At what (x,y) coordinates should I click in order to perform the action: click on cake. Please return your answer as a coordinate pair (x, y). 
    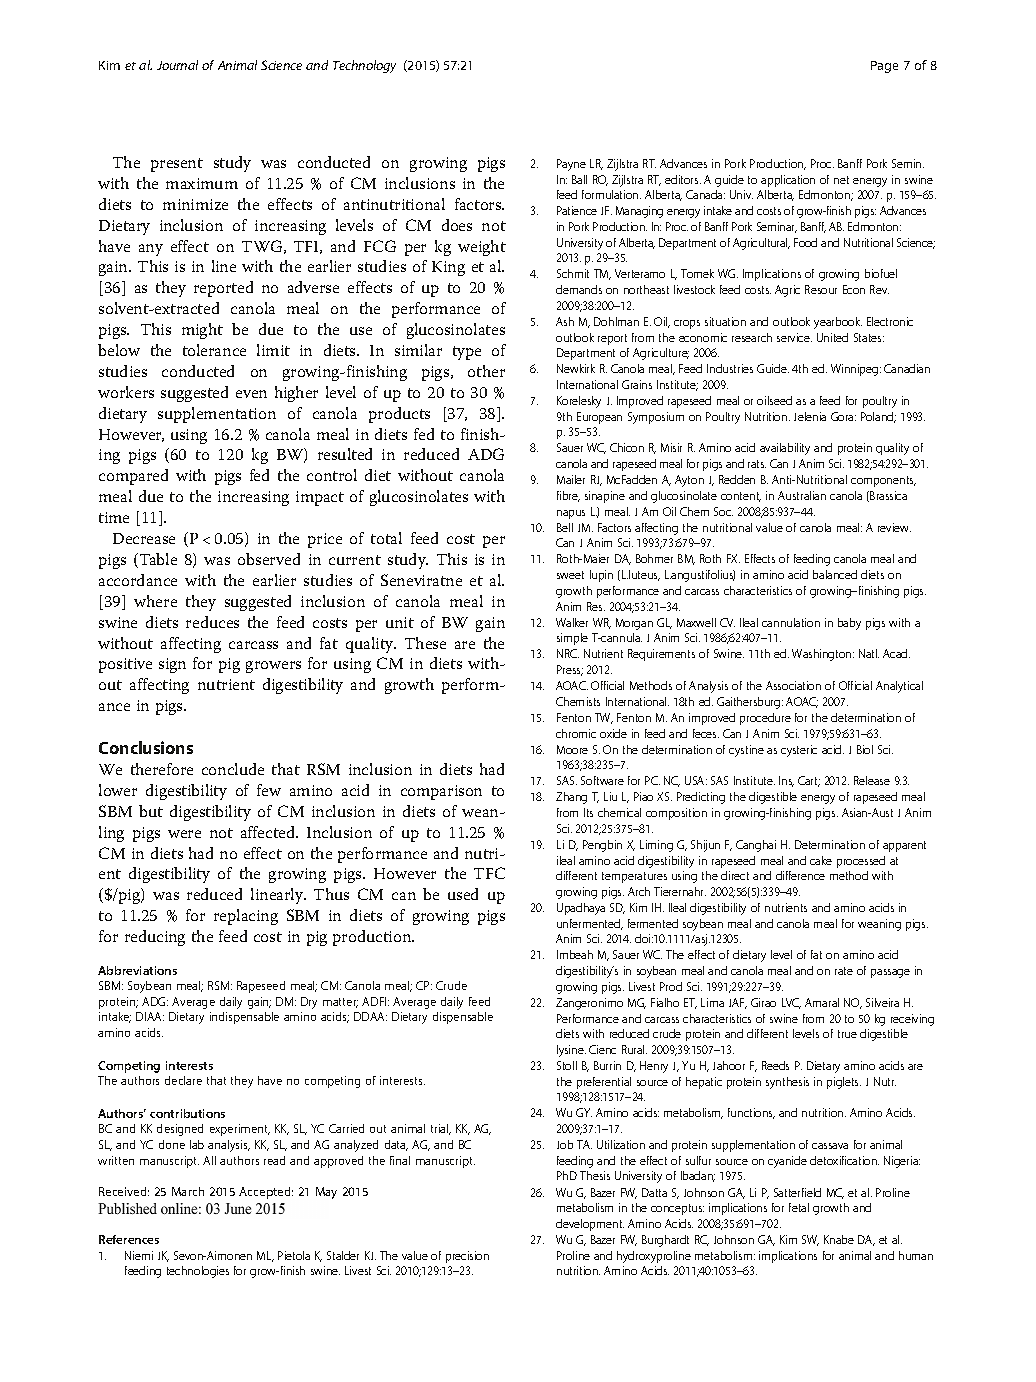
    Looking at the image, I should click on (821, 860).
